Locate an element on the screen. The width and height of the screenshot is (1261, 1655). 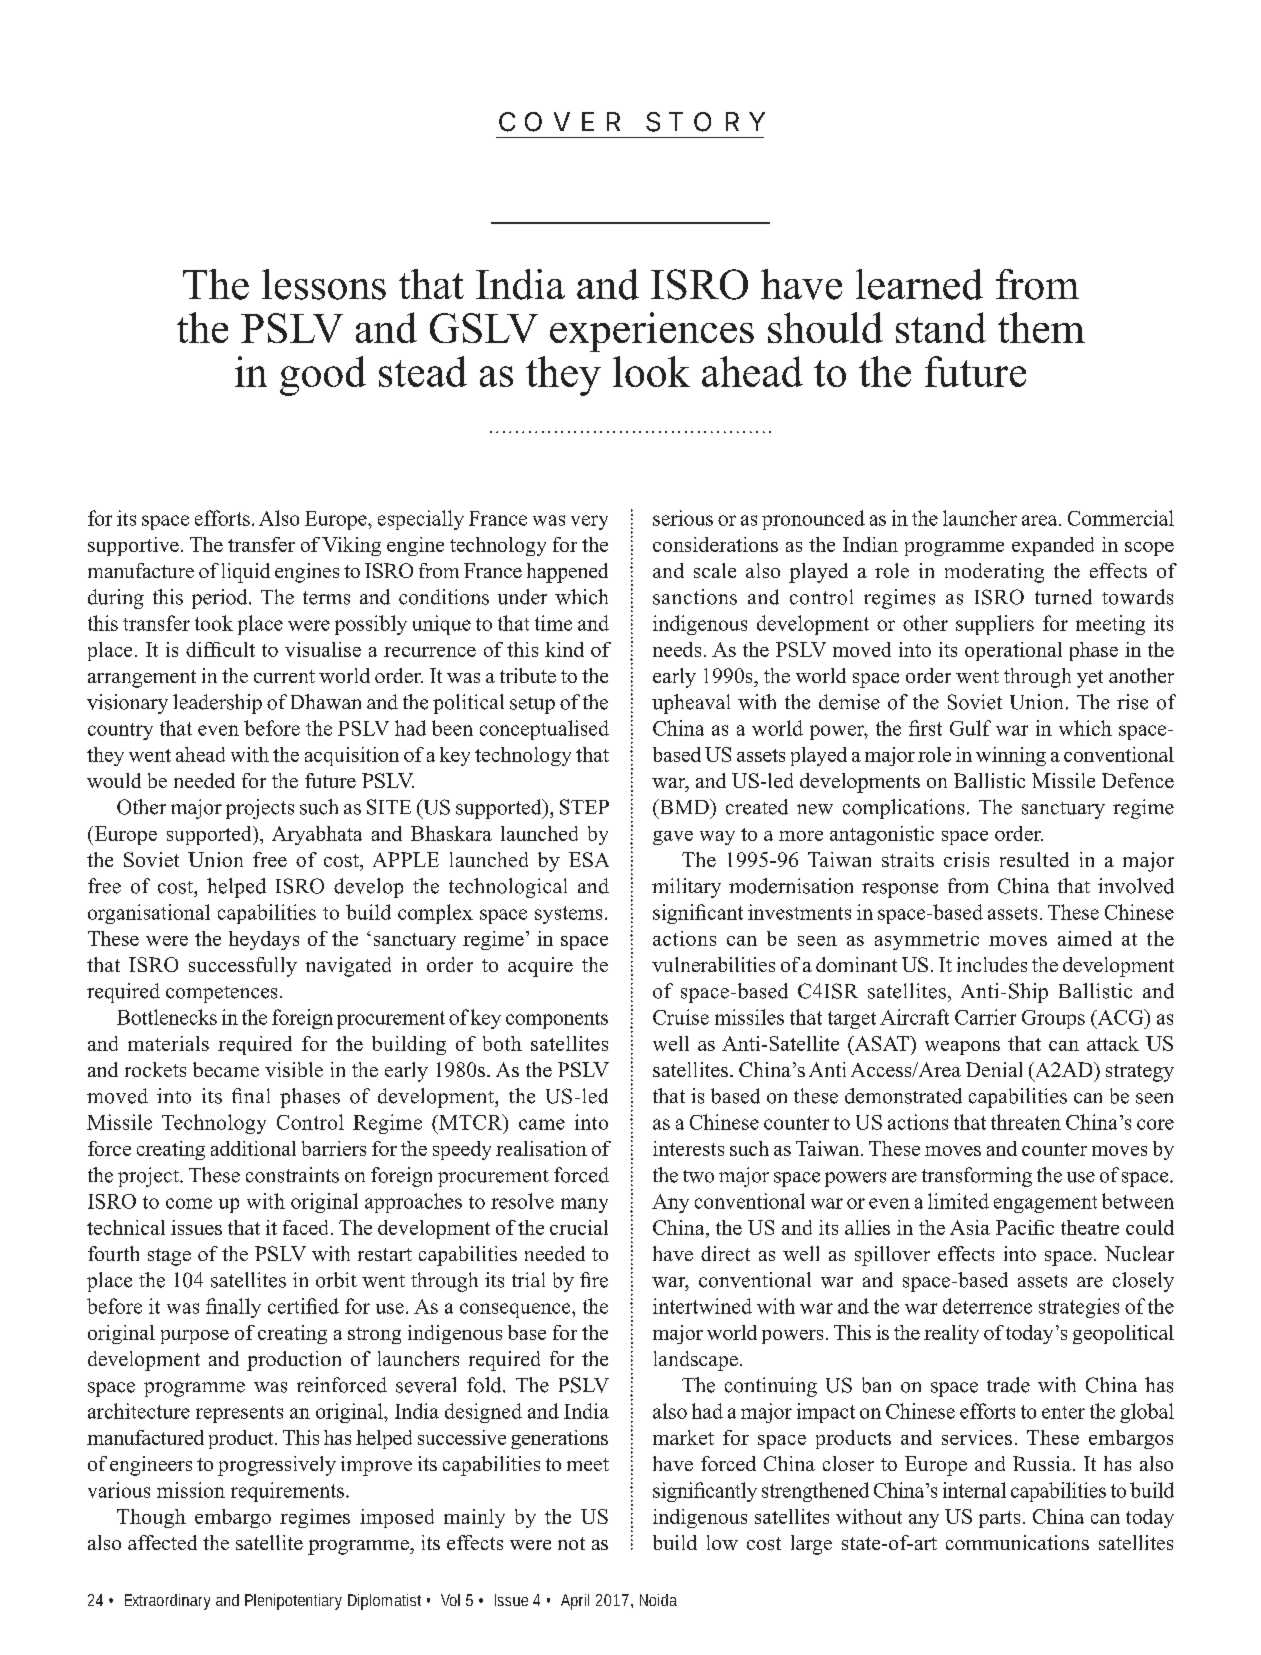
affected is located at coordinates (162, 1542).
